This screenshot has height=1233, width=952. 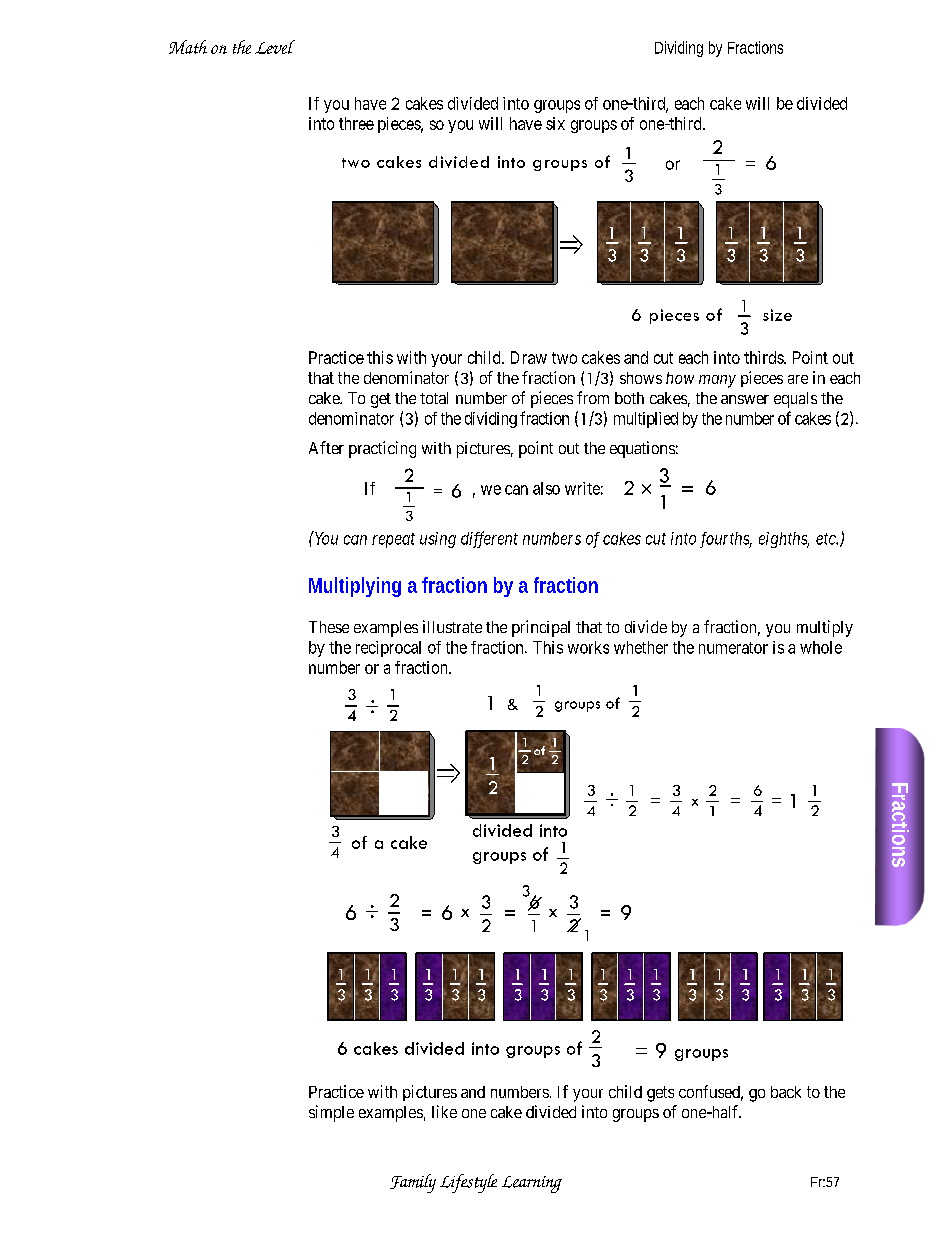 I want to click on also, so click(x=546, y=488).
